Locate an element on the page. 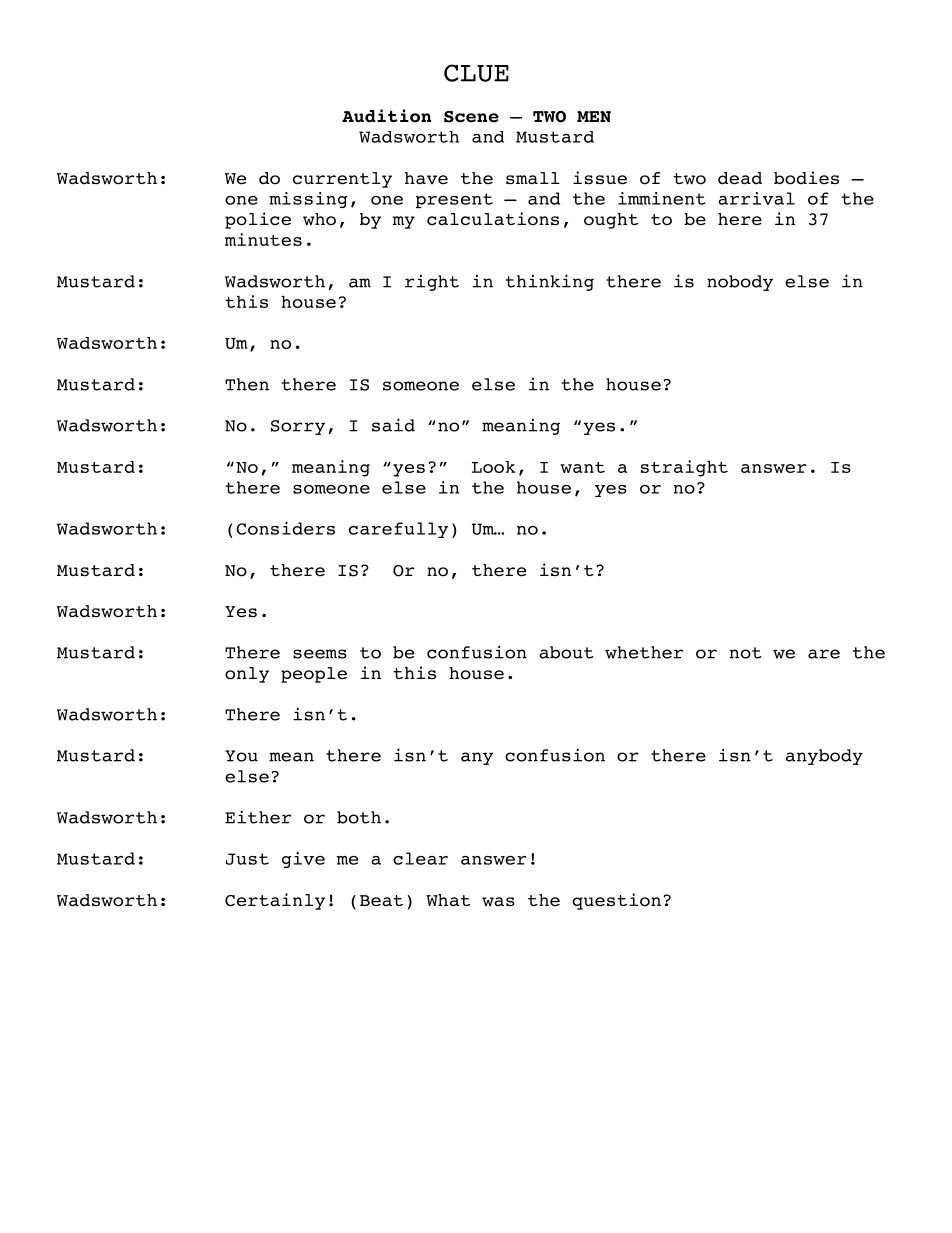  dead is located at coordinates (740, 178).
